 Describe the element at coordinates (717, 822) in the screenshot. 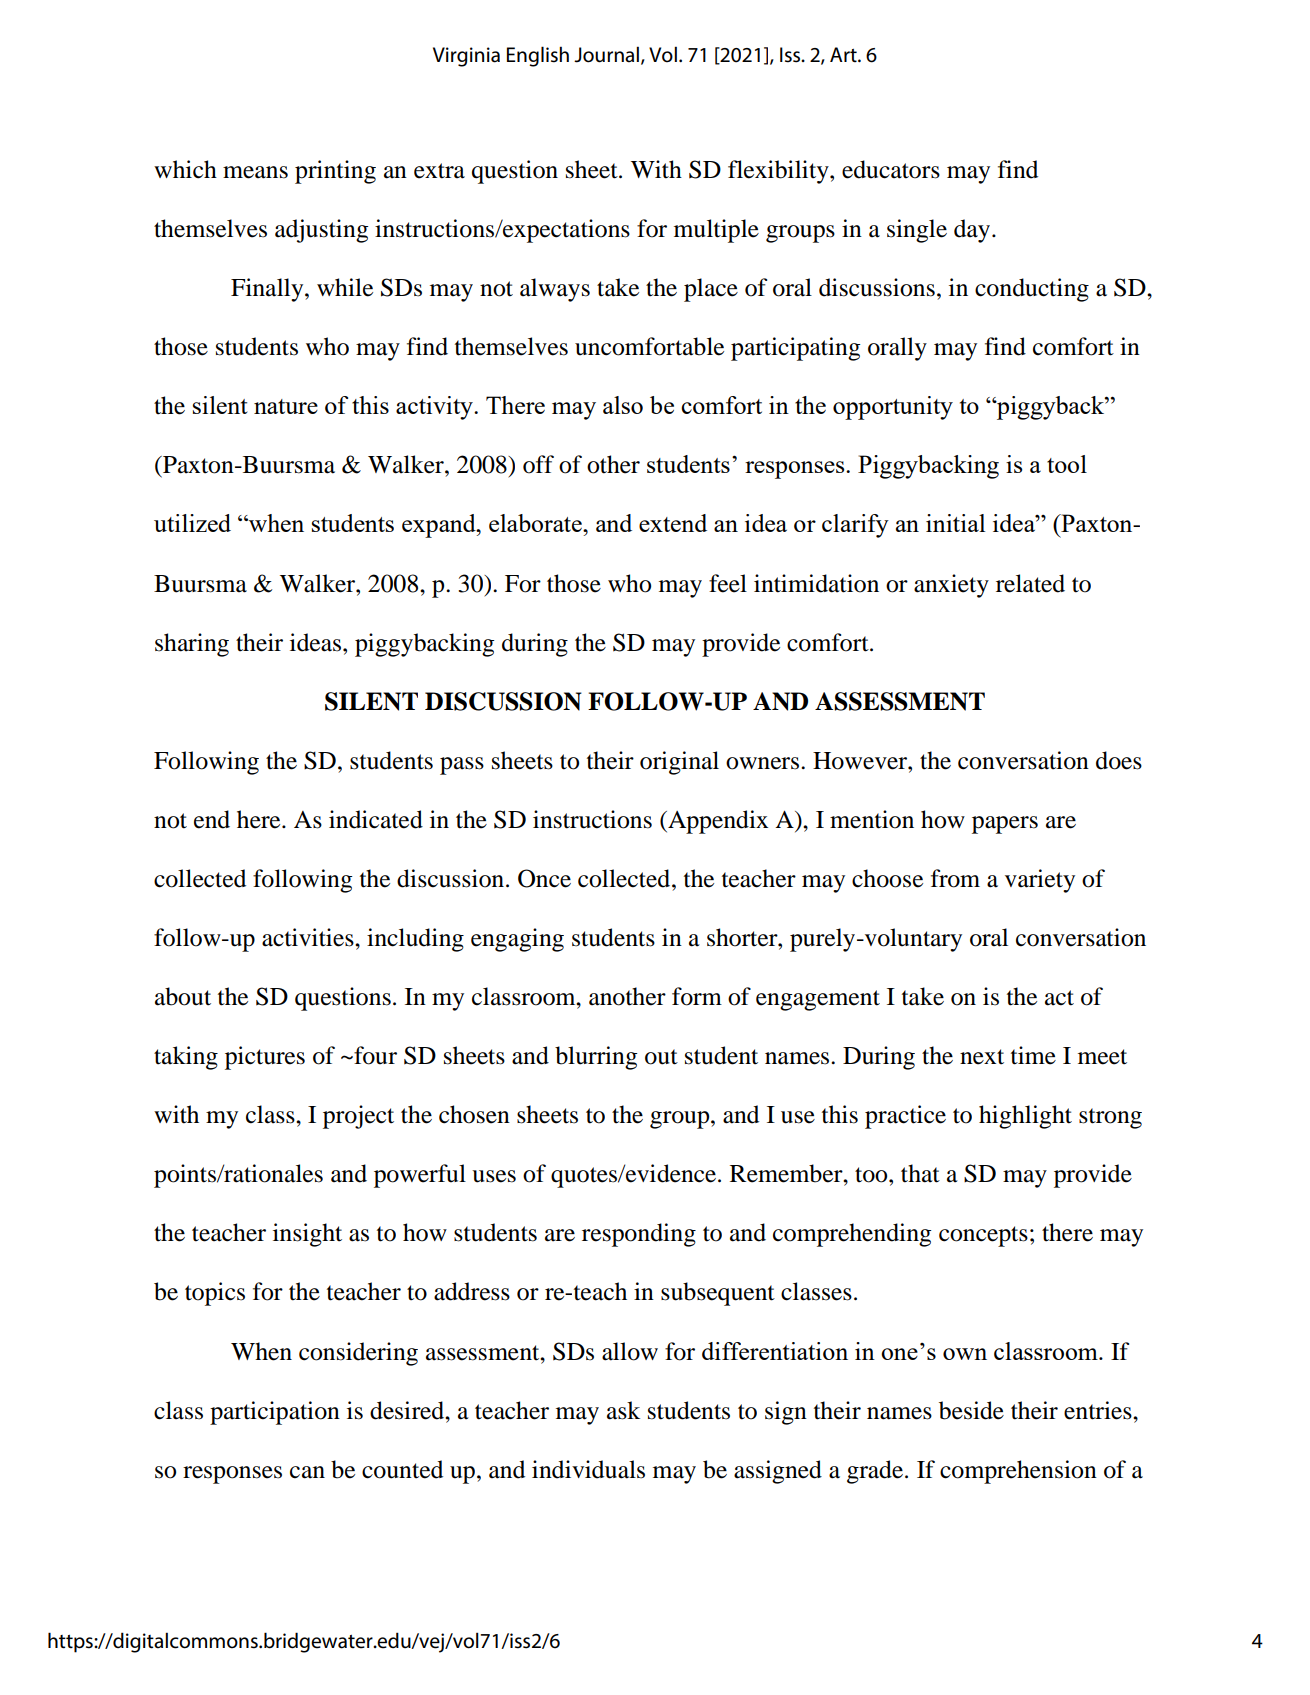

I see `Appendix` at that location.
